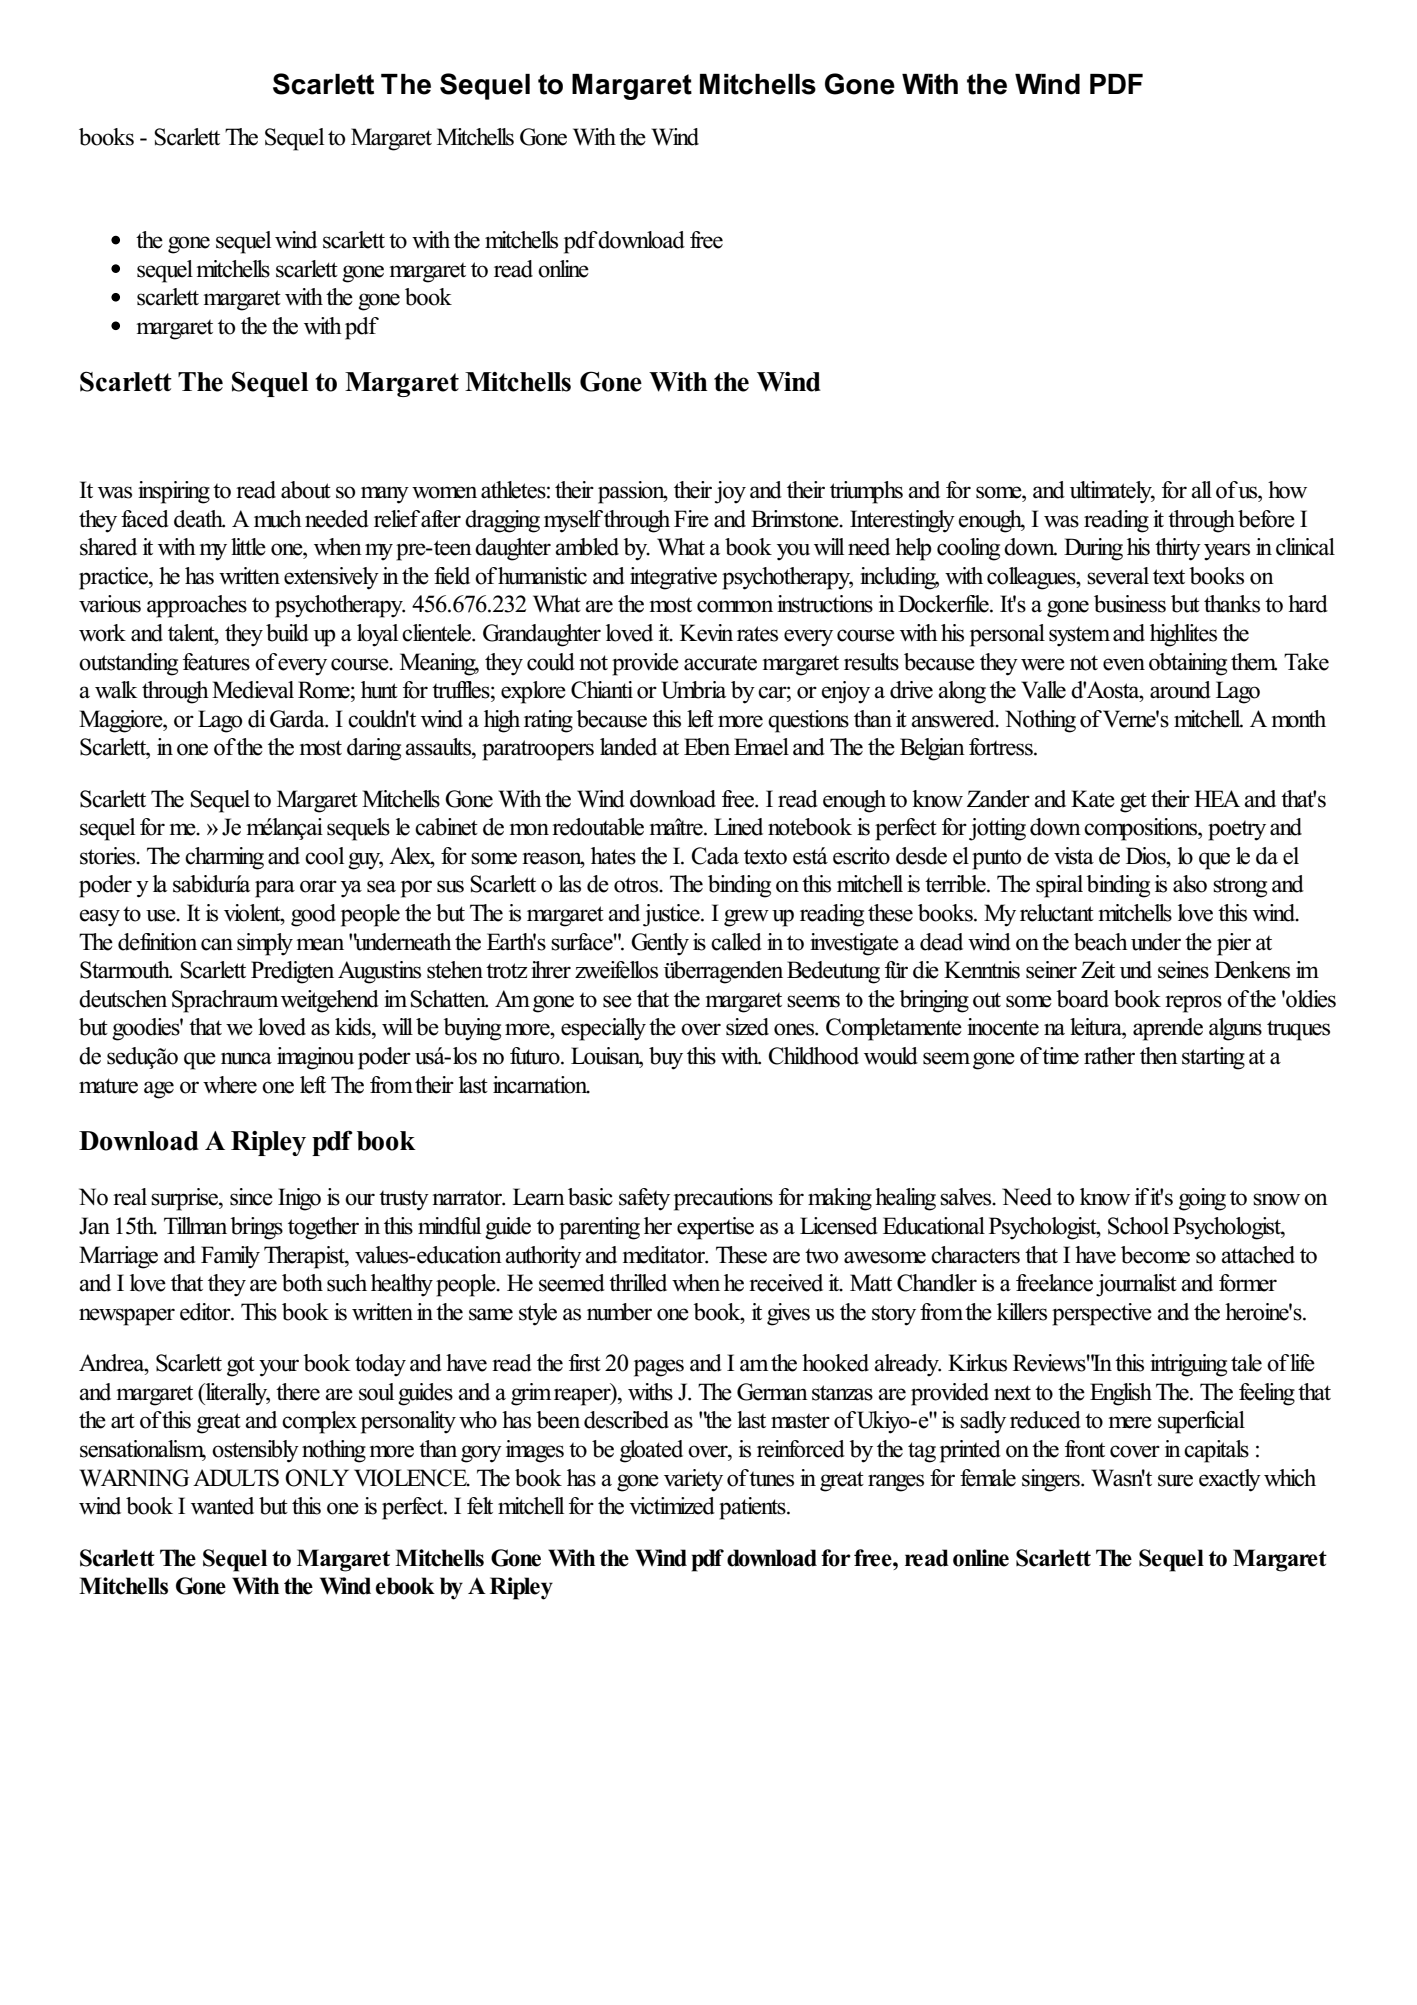 This screenshot has height=2005, width=1417. Describe the element at coordinates (1178, 549) in the screenshot. I see `thirty` at that location.
